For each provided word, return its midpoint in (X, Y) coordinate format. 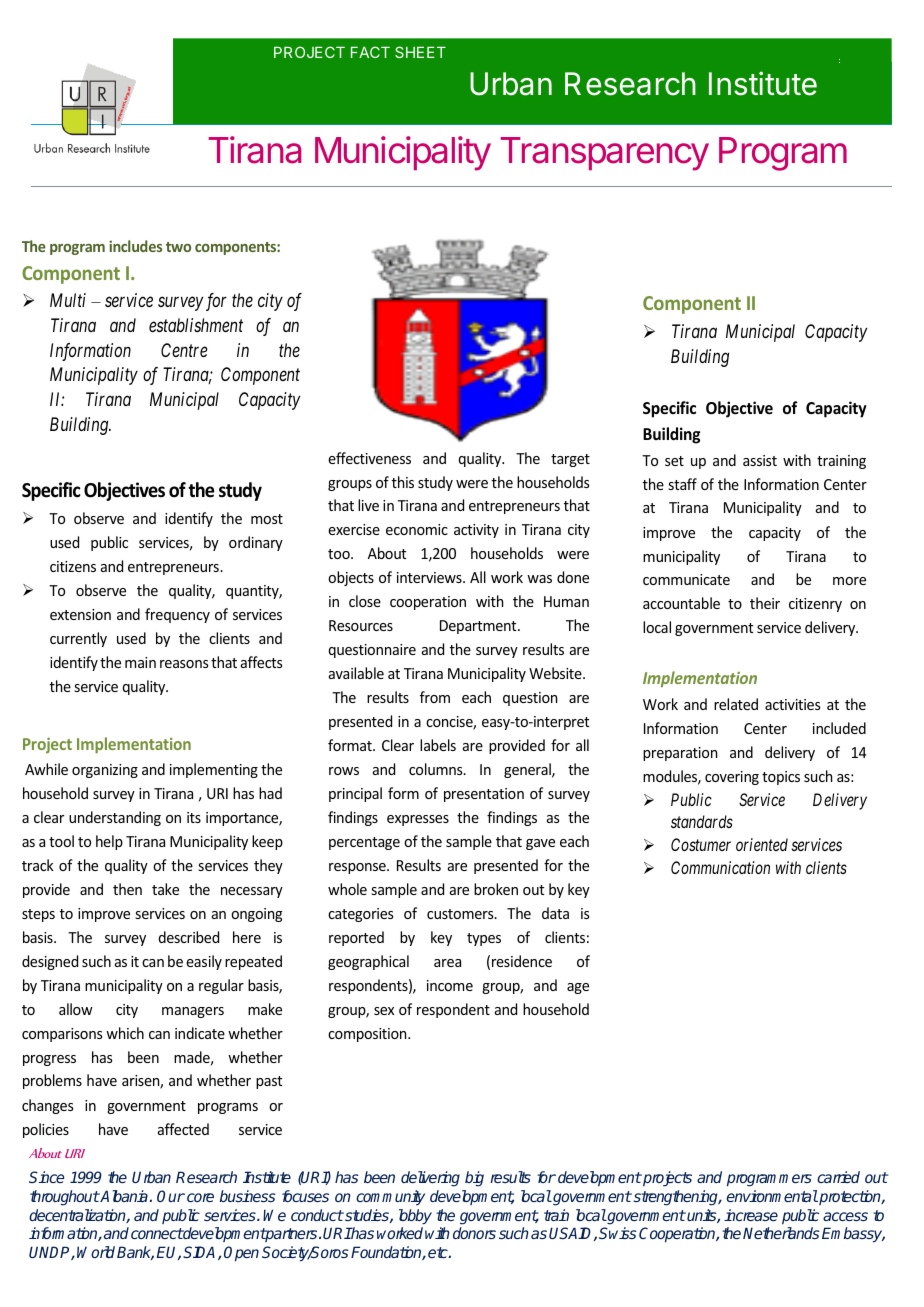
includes (135, 246)
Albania (124, 1196)
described (188, 937)
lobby (415, 1216)
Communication (720, 867)
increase (751, 1215)
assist (760, 460)
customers (461, 914)
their (765, 603)
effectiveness (369, 458)
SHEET (420, 52)
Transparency (605, 154)
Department (479, 627)
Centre (184, 350)
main (140, 662)
